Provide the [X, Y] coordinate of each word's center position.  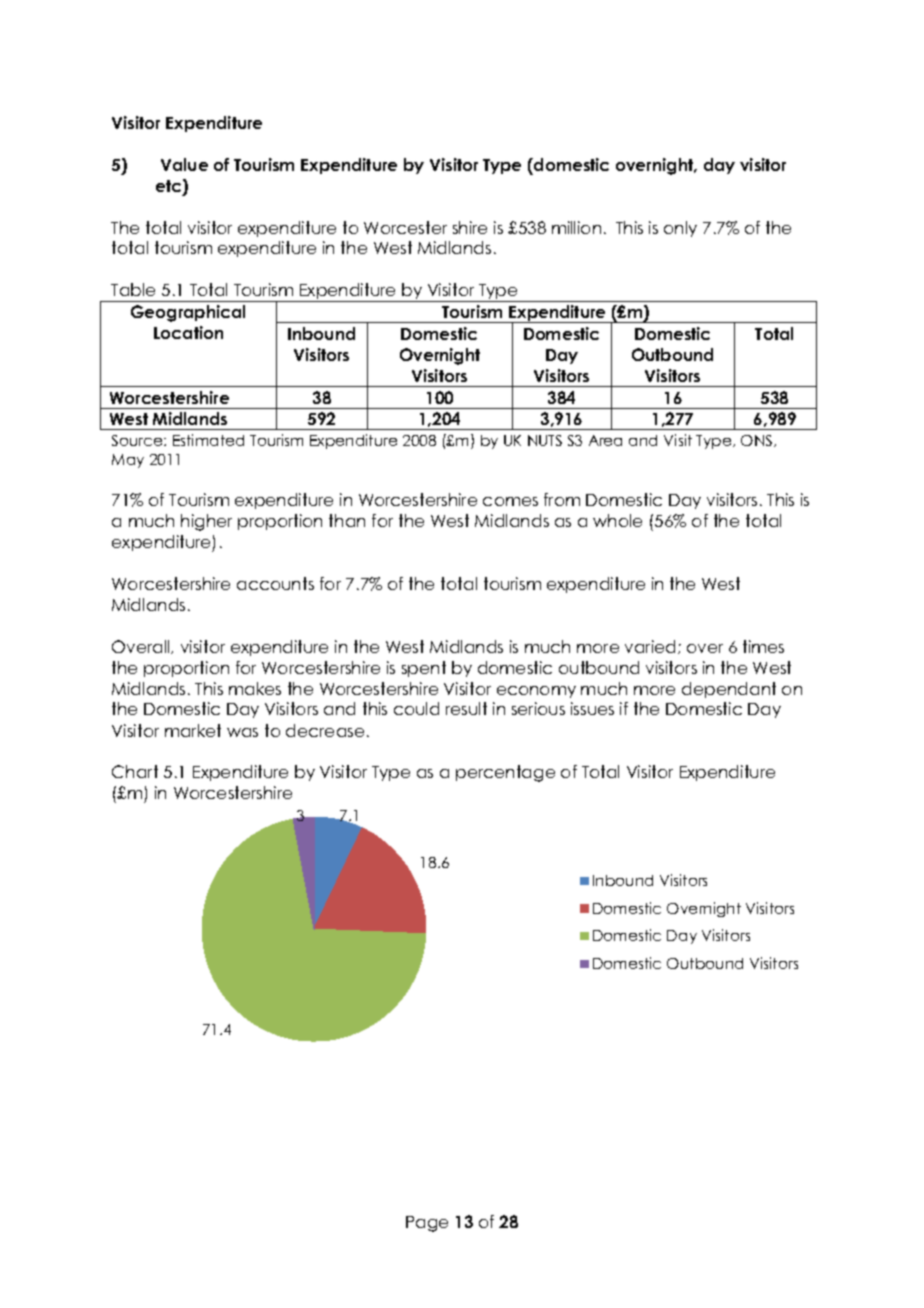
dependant [729, 690]
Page [427, 1224]
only [680, 229]
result [466, 708]
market [193, 730]
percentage [505, 773]
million [576, 227]
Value [184, 164]
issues [592, 708]
